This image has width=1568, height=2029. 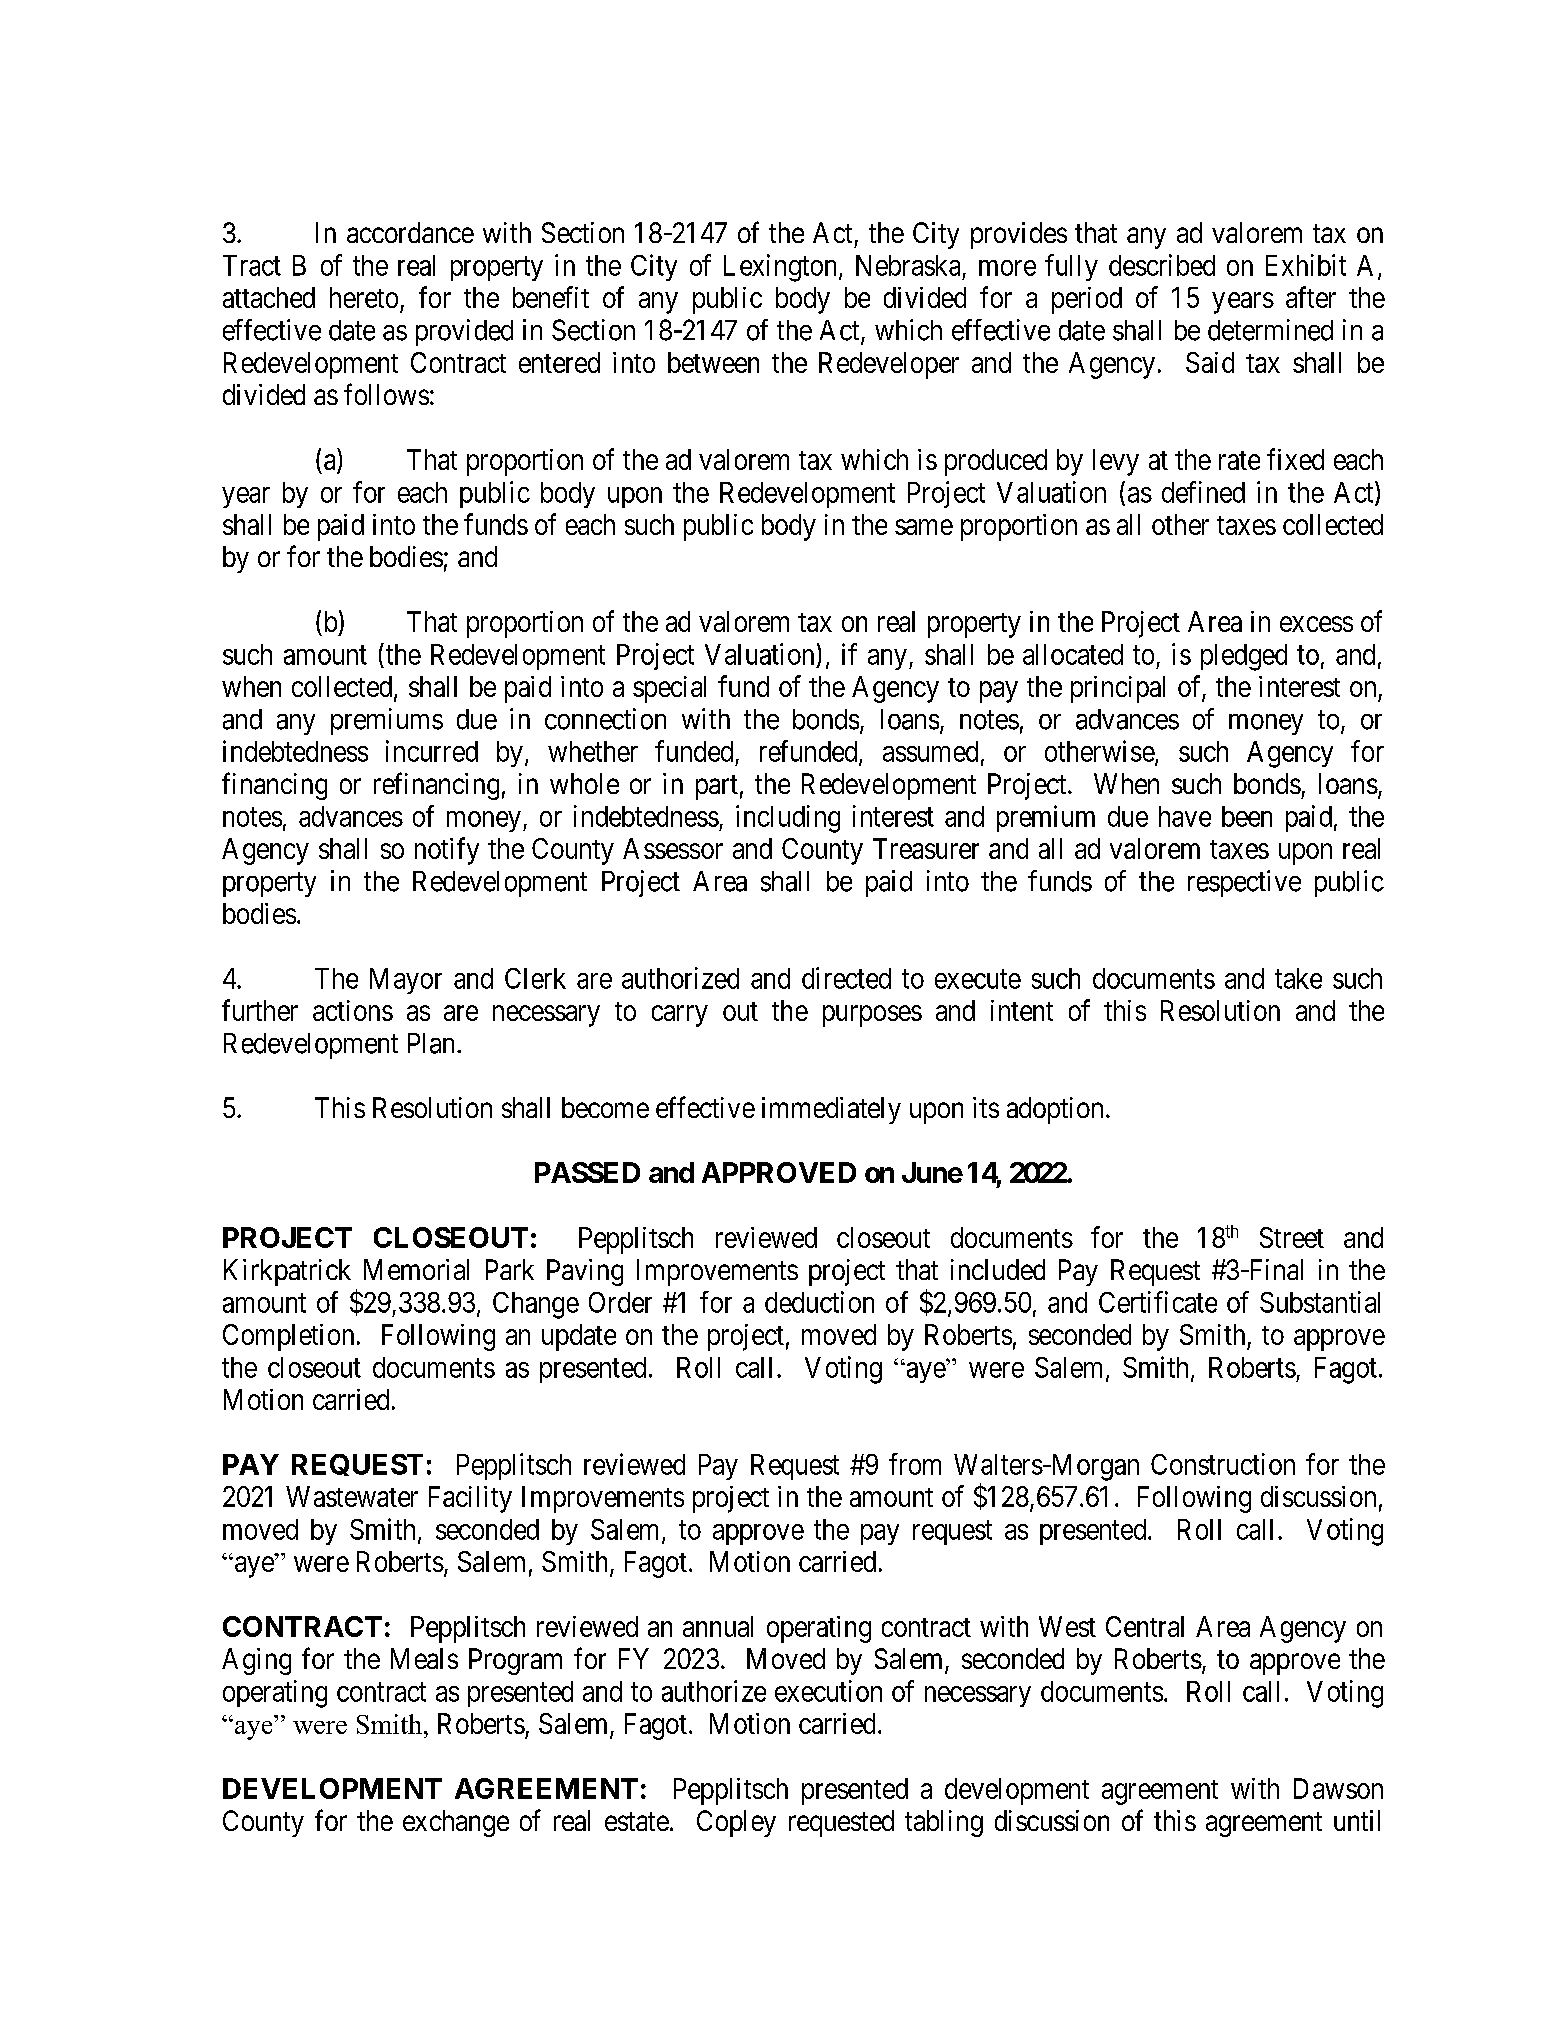 What do you see at coordinates (736, 1823) in the image?
I see `Copley` at bounding box center [736, 1823].
